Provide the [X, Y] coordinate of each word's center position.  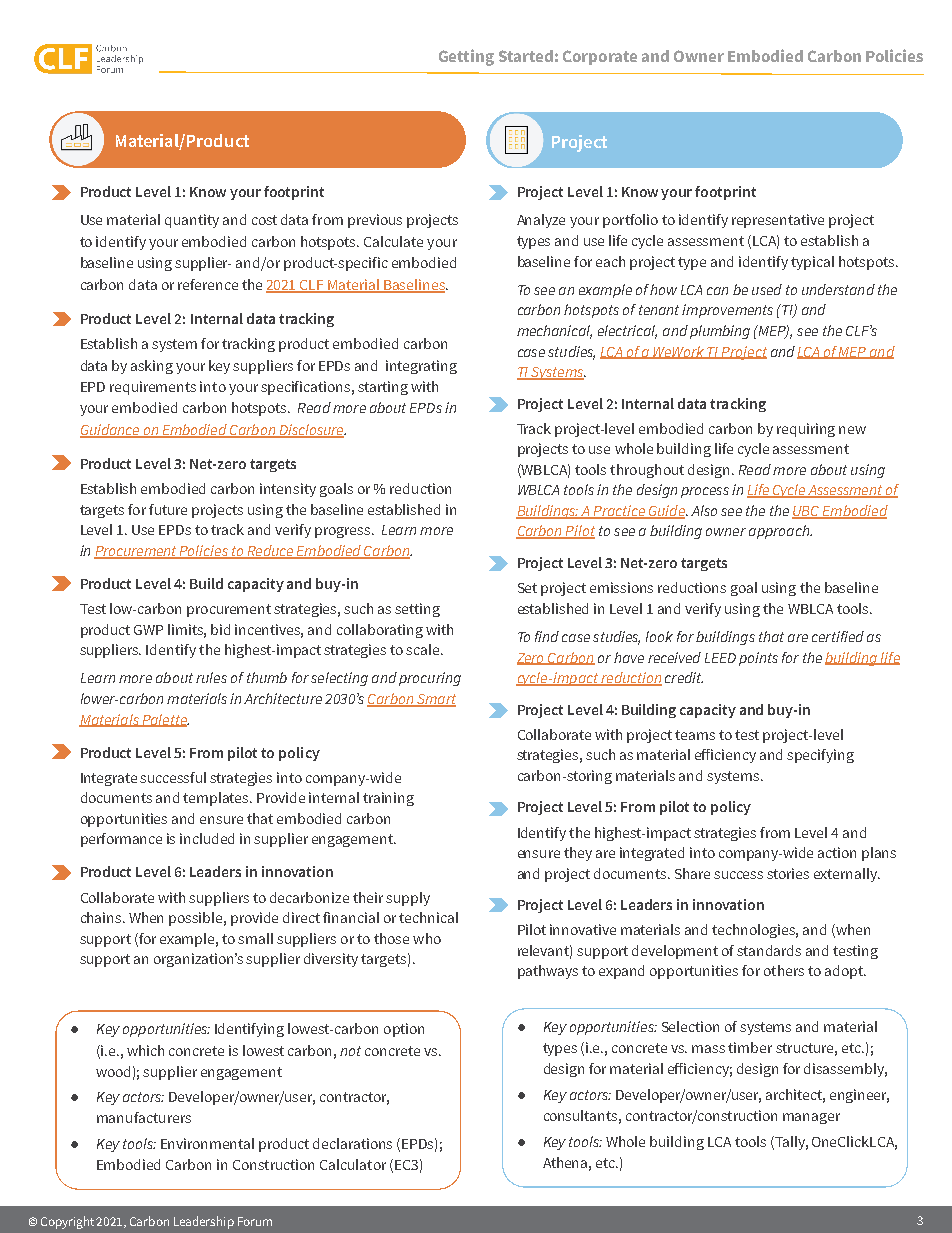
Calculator [353, 1164]
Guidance [111, 431]
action [837, 852]
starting [383, 388]
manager [811, 1118]
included [207, 838]
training [388, 799]
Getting [466, 57]
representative [778, 221]
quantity [192, 221]
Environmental [207, 1143]
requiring [806, 430]
